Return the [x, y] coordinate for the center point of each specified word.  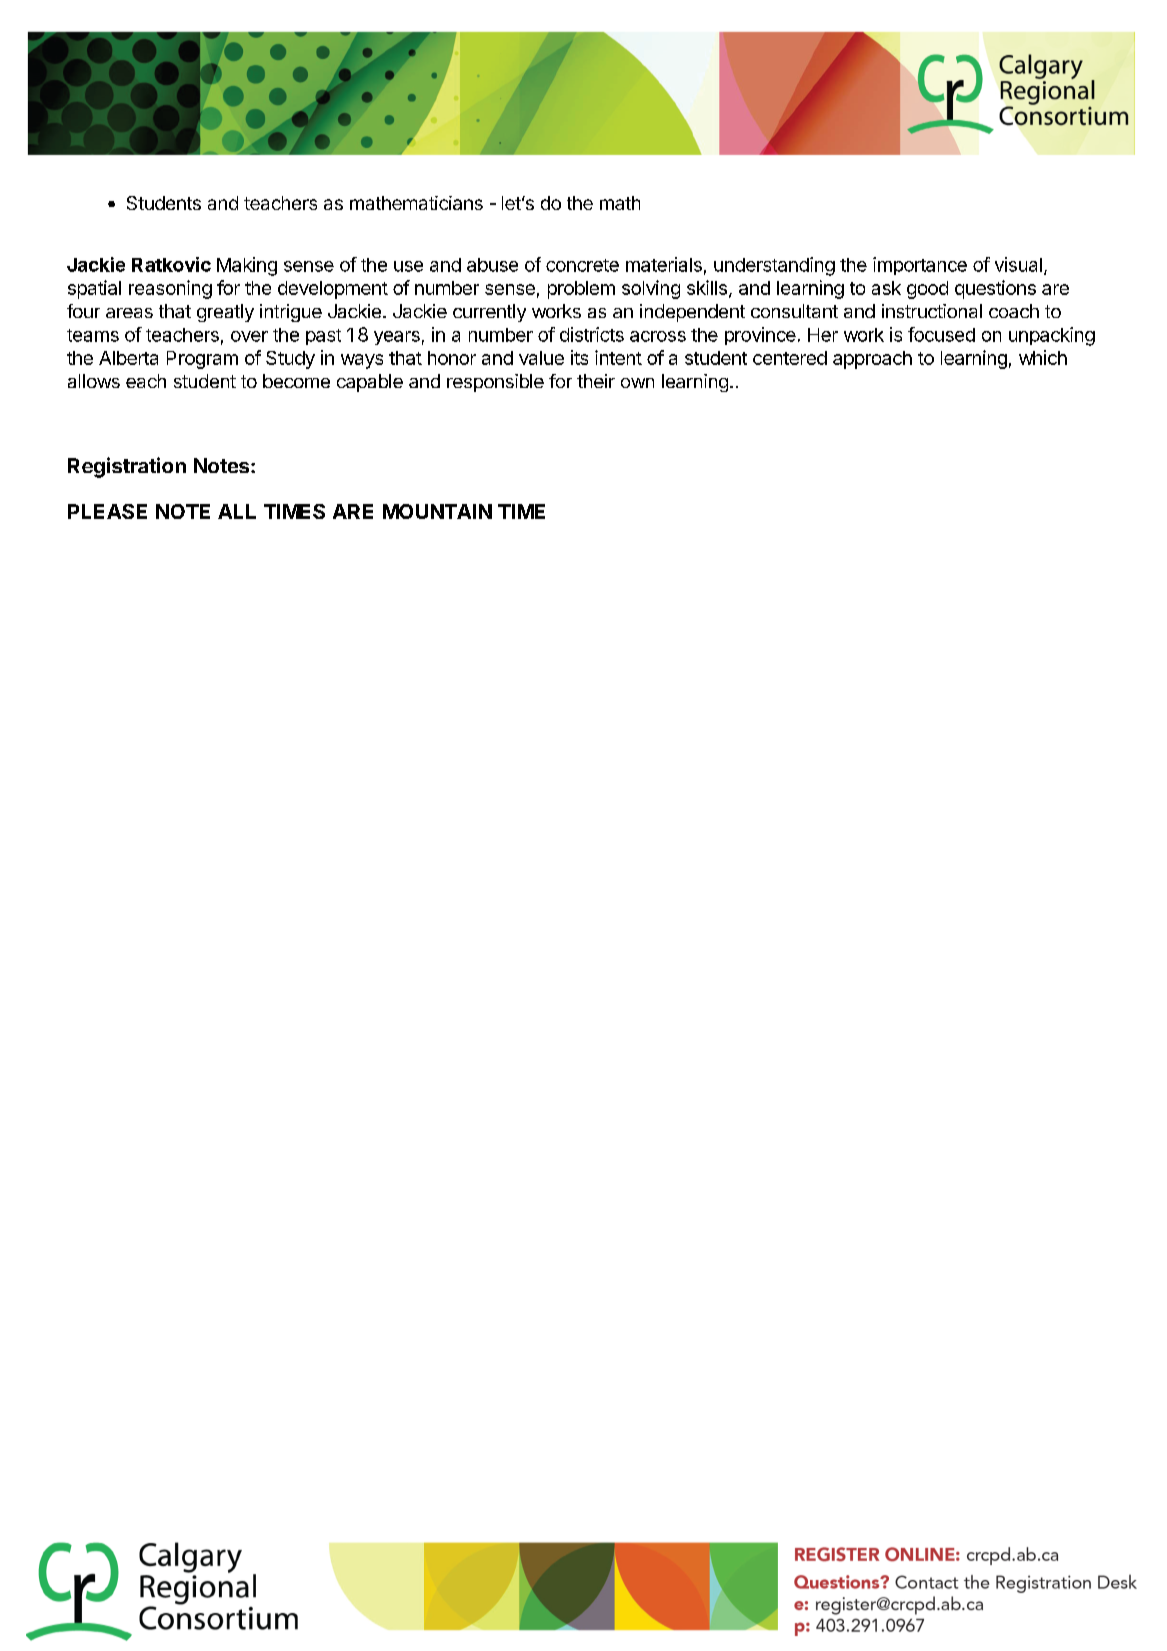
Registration [127, 467]
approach [872, 360]
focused [941, 334]
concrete [582, 265]
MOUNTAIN [437, 511]
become [296, 381]
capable [370, 383]
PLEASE [107, 511]
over [249, 336]
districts [592, 334]
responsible [495, 383]
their [596, 381]
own [637, 383]
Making [247, 266]
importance [920, 266]
